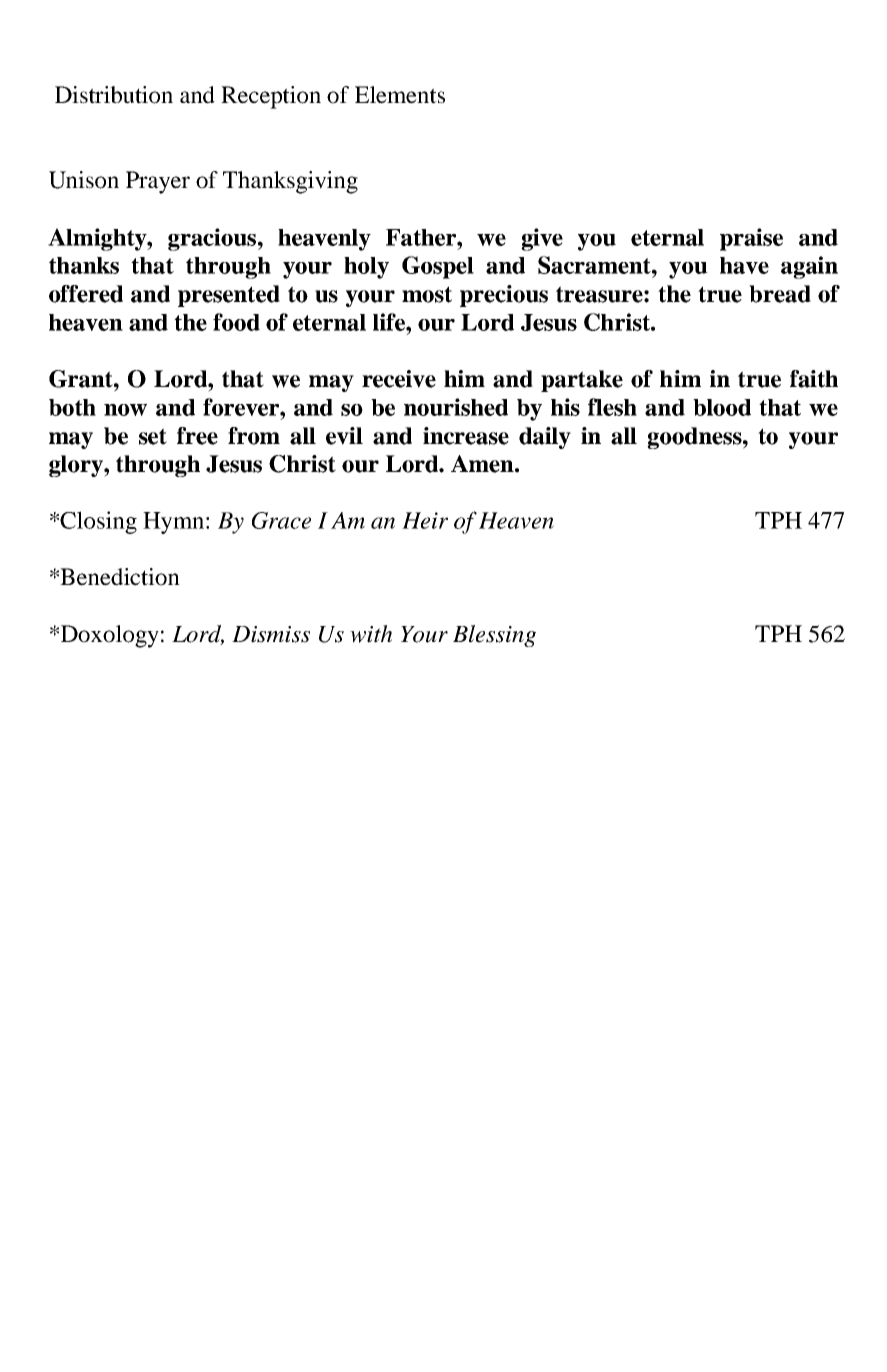 The height and width of the page is (1372, 887). Describe the element at coordinates (814, 379) in the page. I see `faith` at that location.
